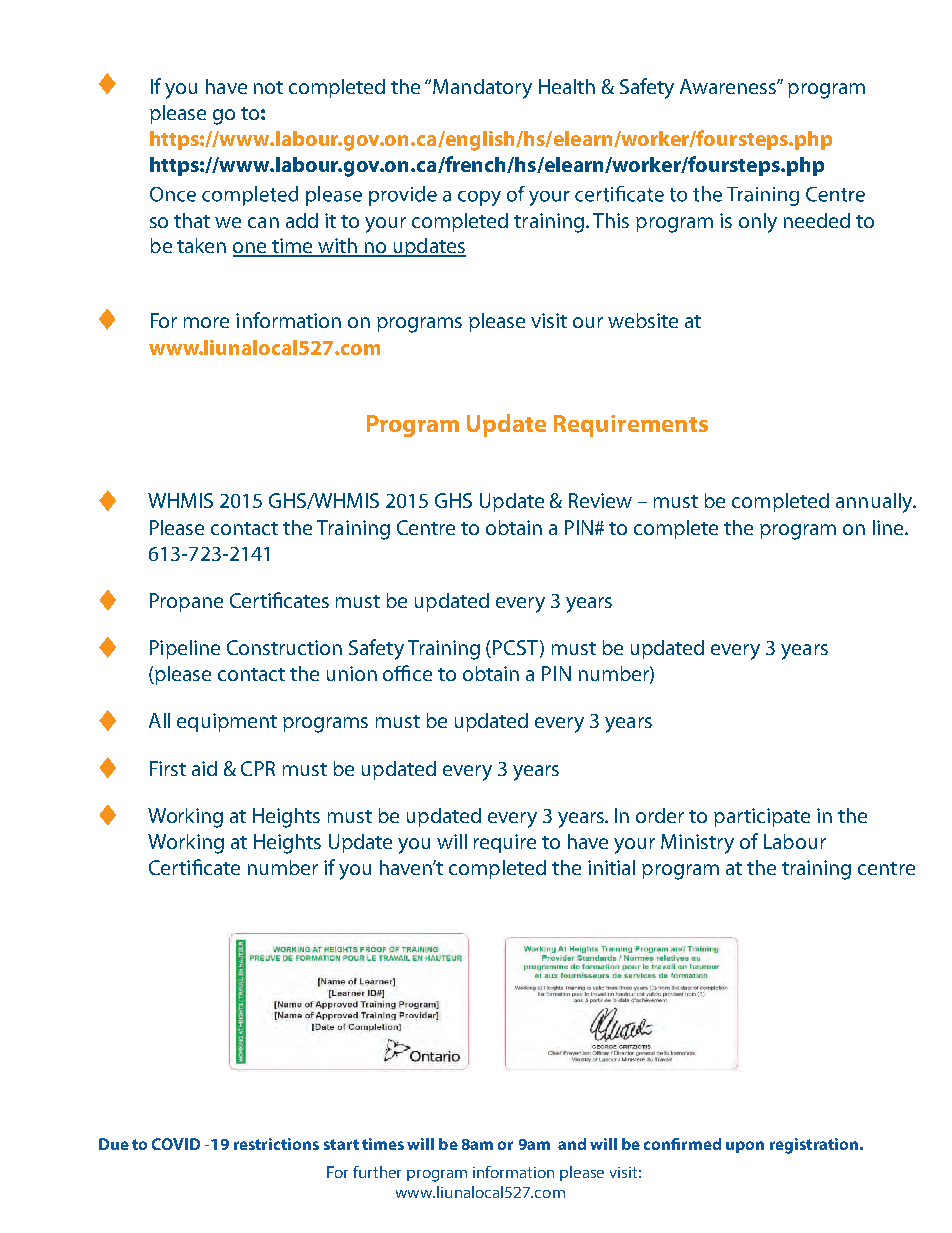 The height and width of the screenshot is (1233, 952). What do you see at coordinates (482, 89) in the screenshot?
I see `Mandatory` at bounding box center [482, 89].
